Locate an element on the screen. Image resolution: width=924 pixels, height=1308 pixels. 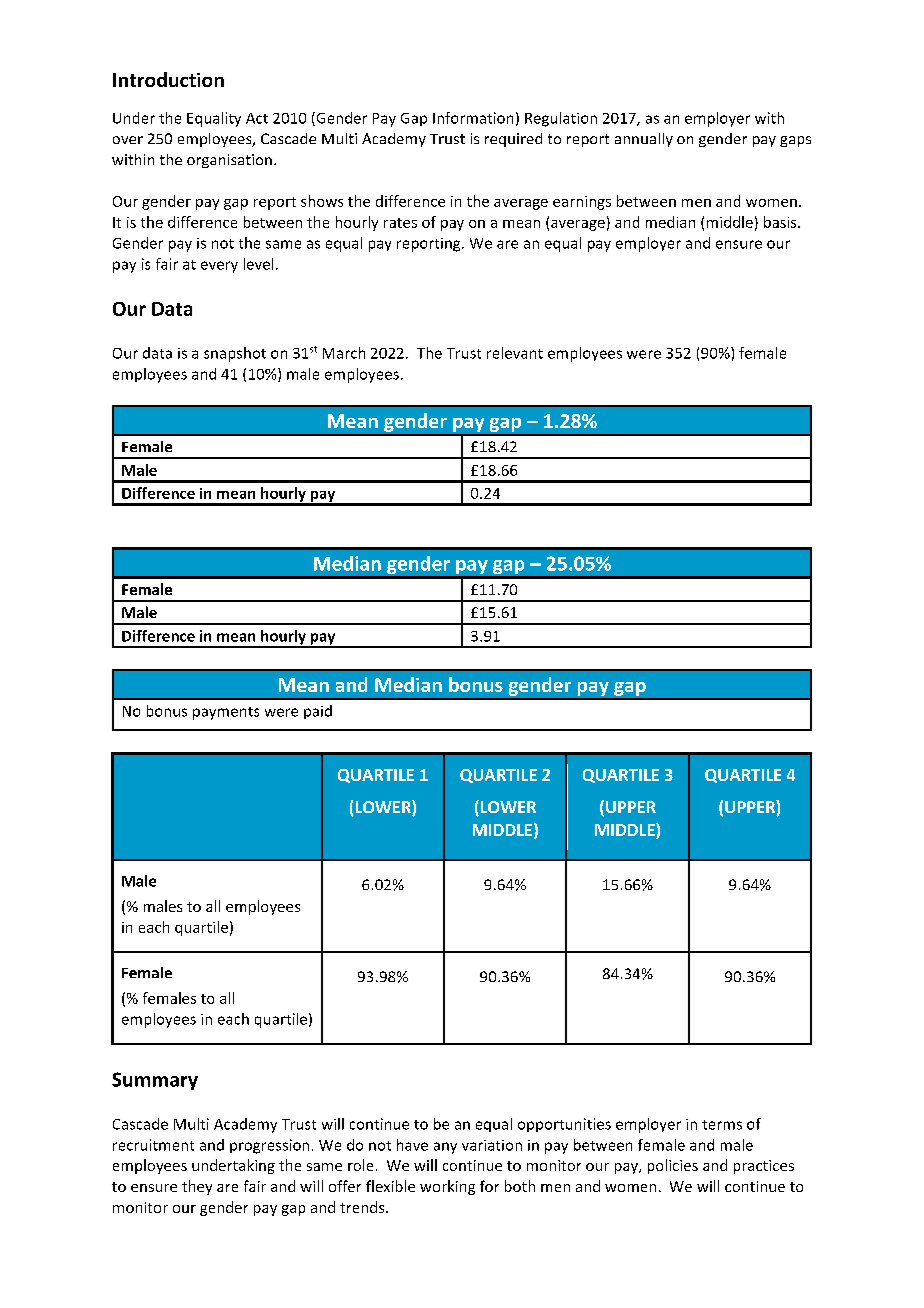
basis is located at coordinates (781, 222).
